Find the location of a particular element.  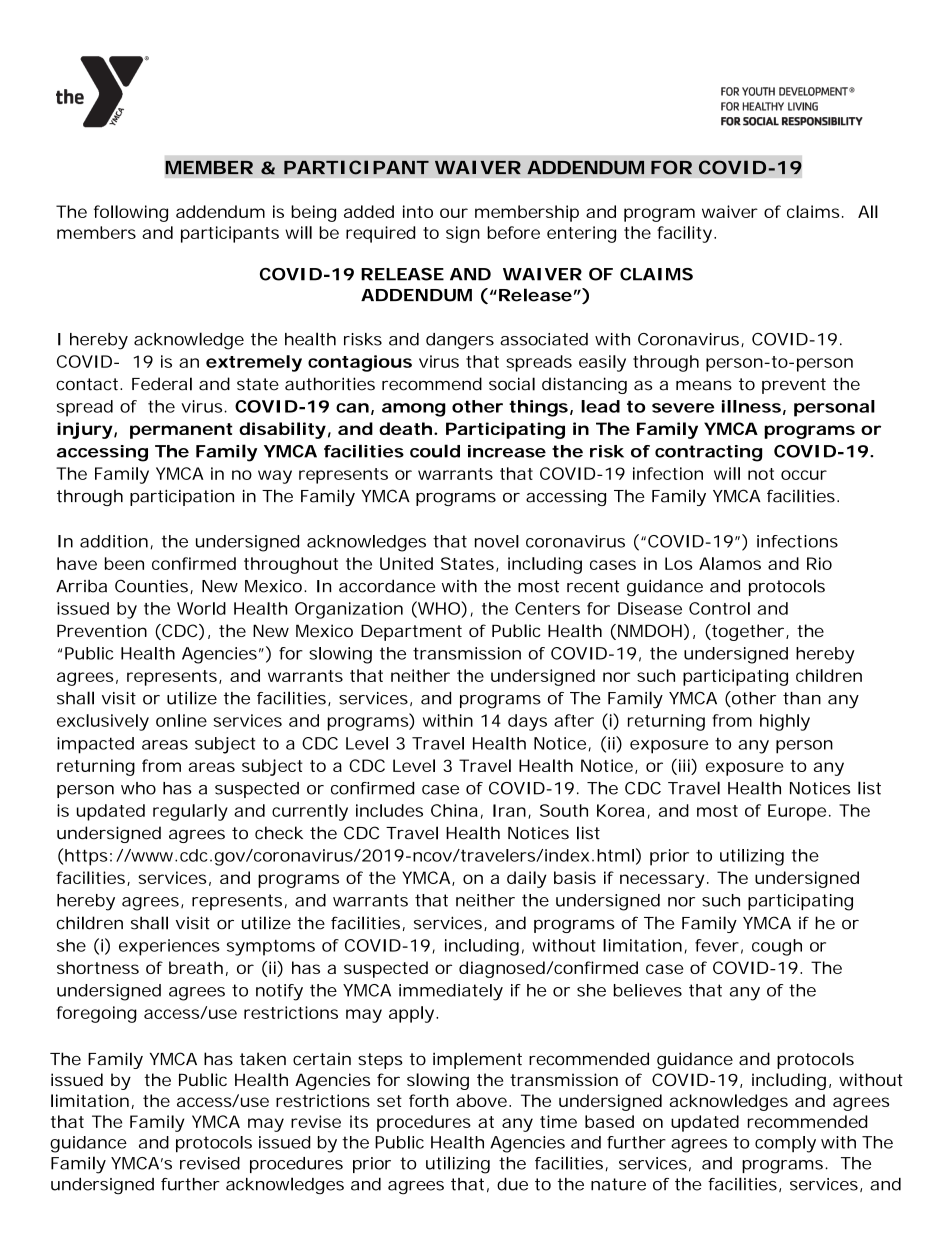

highly is located at coordinates (785, 722).
